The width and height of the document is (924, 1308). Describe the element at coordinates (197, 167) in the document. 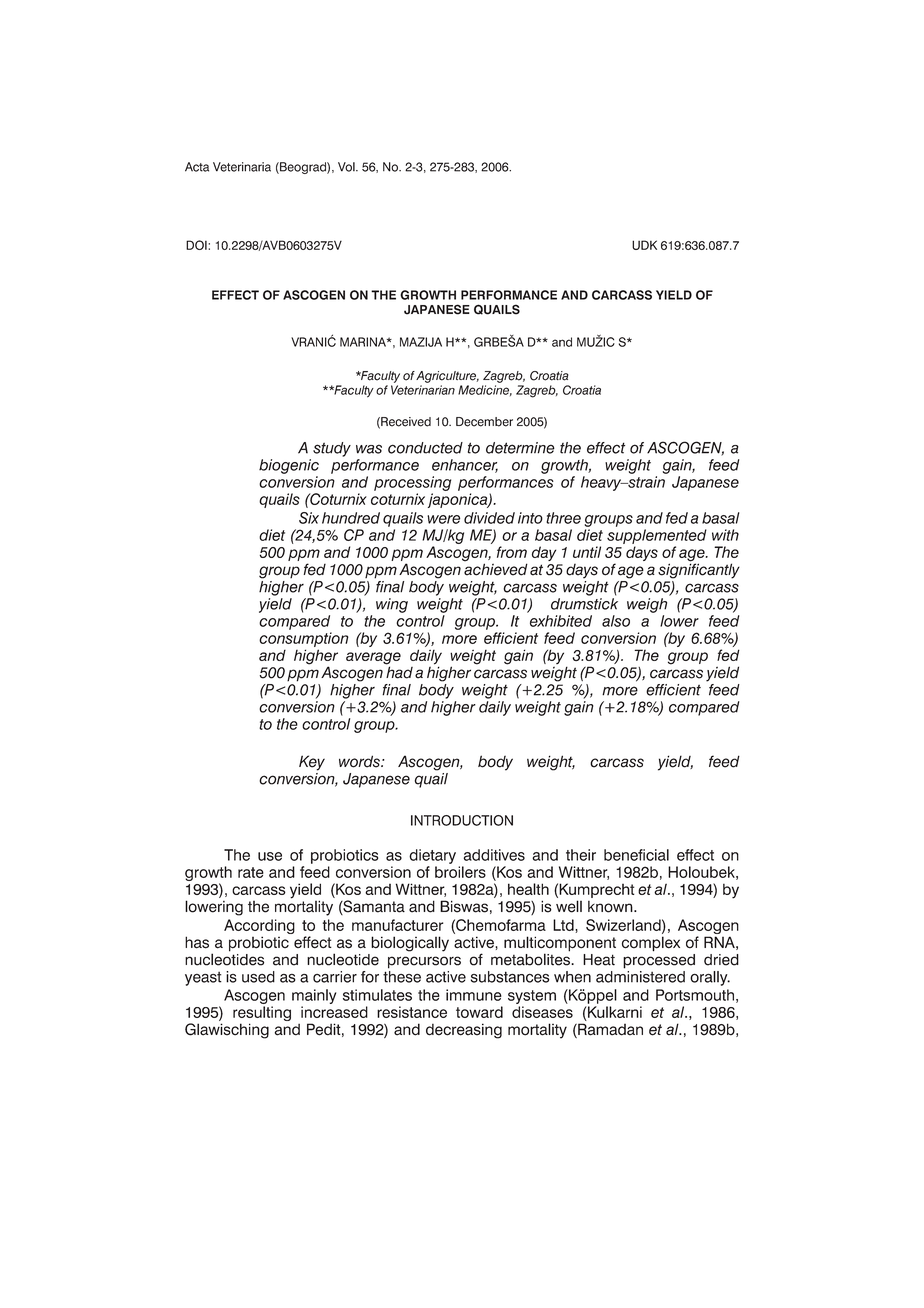

I see `Acta` at that location.
